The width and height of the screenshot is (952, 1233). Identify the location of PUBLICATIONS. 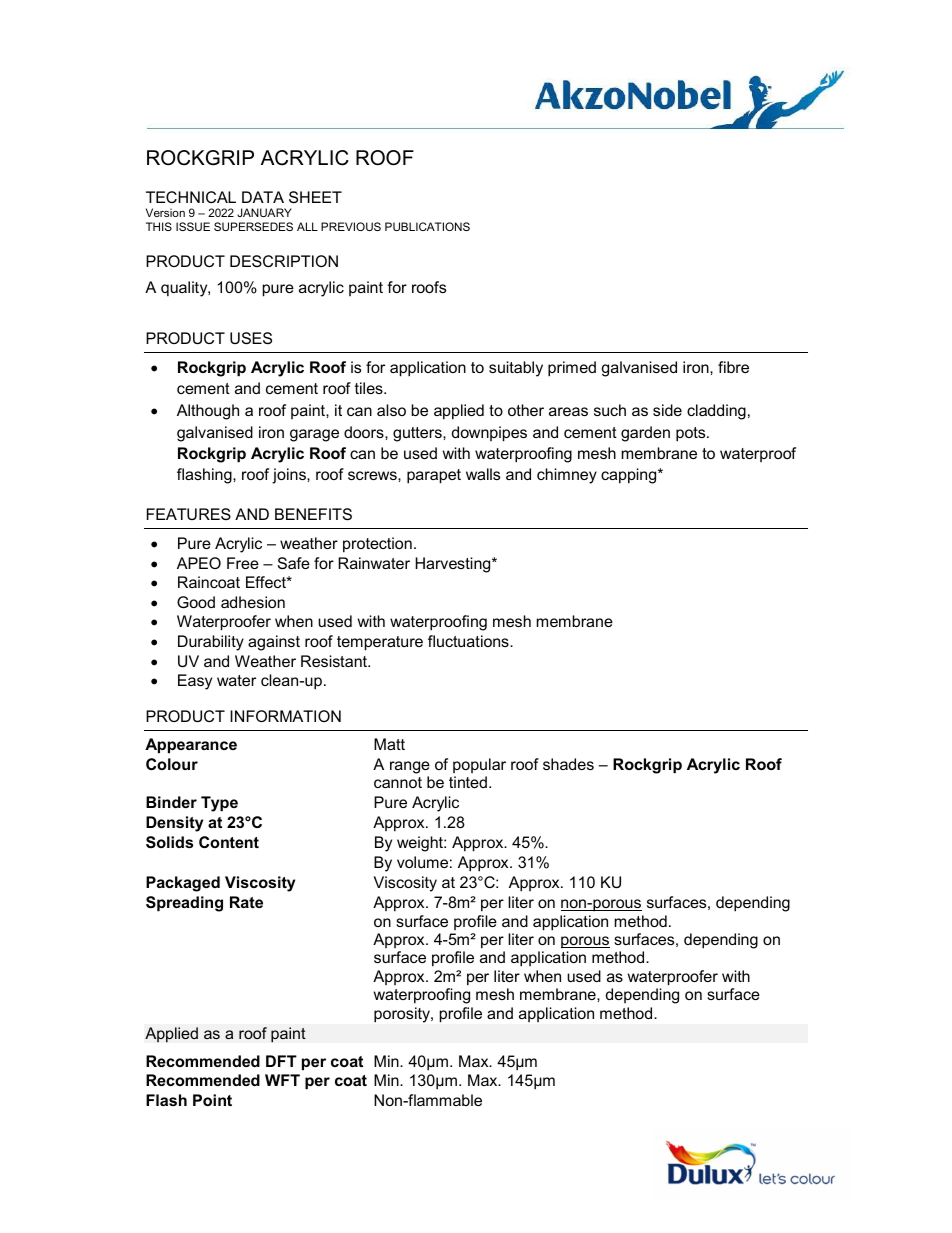
(427, 226).
